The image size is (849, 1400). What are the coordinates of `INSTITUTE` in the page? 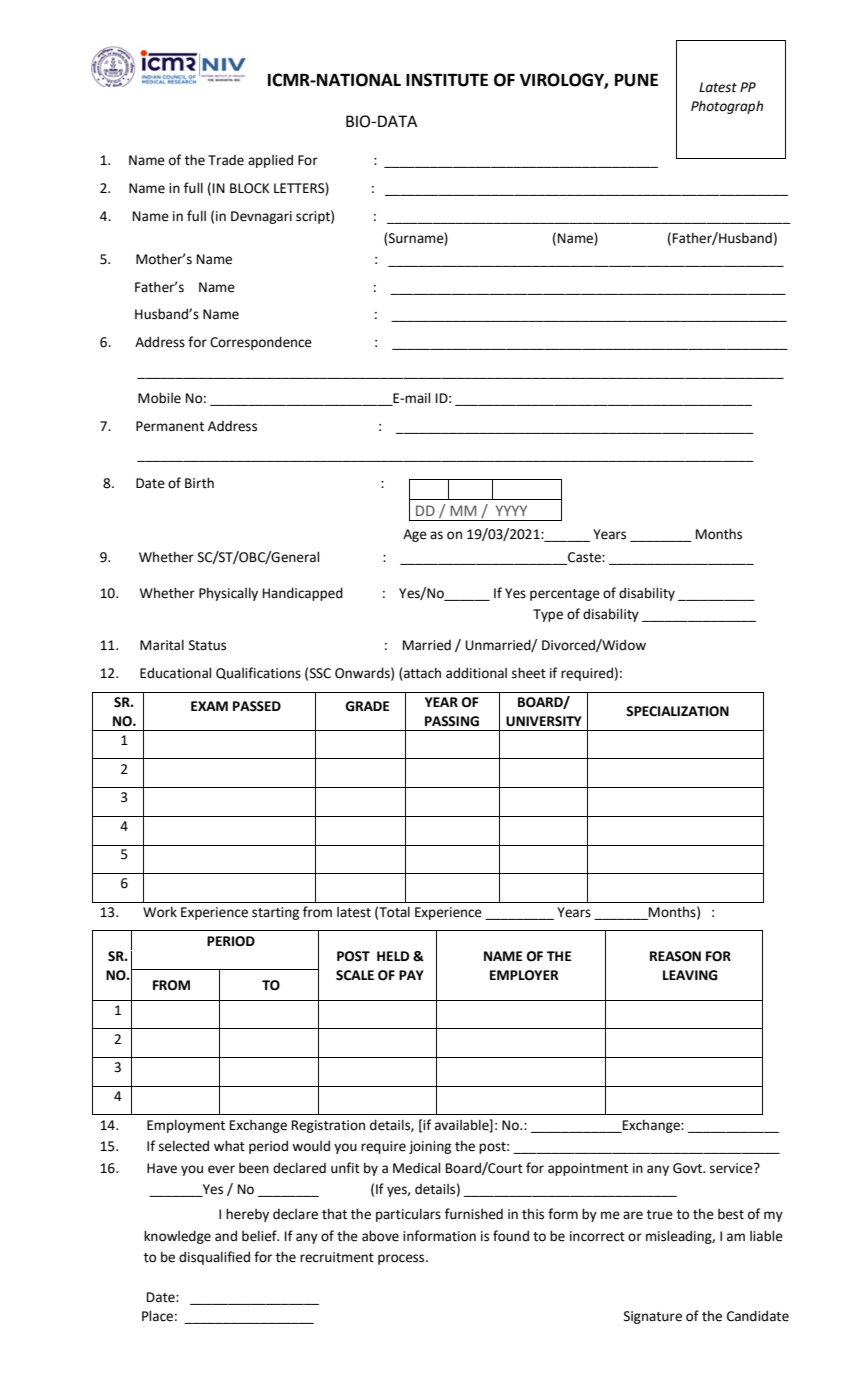 It's located at (447, 80).
